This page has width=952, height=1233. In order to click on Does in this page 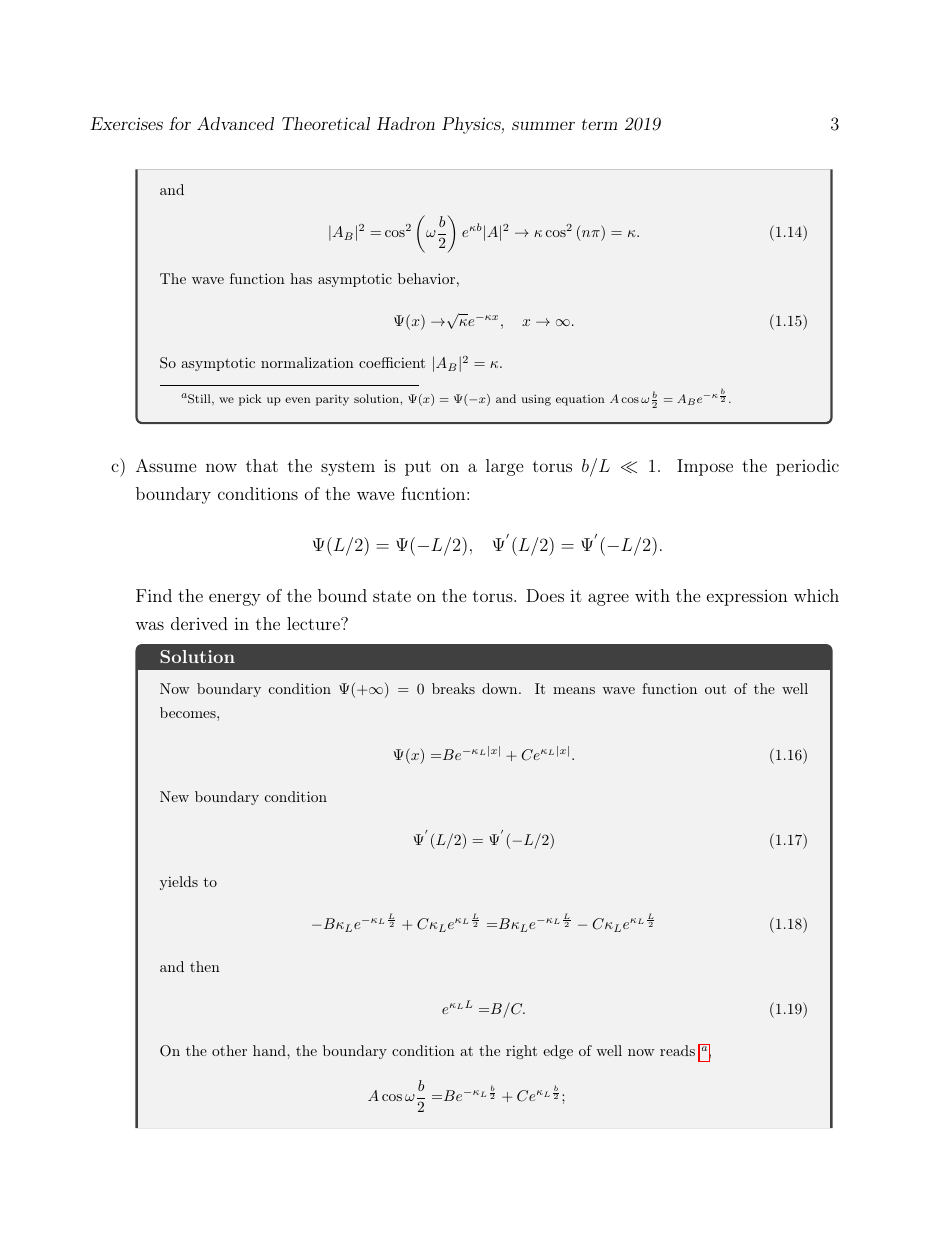, I will do `click(545, 595)`.
